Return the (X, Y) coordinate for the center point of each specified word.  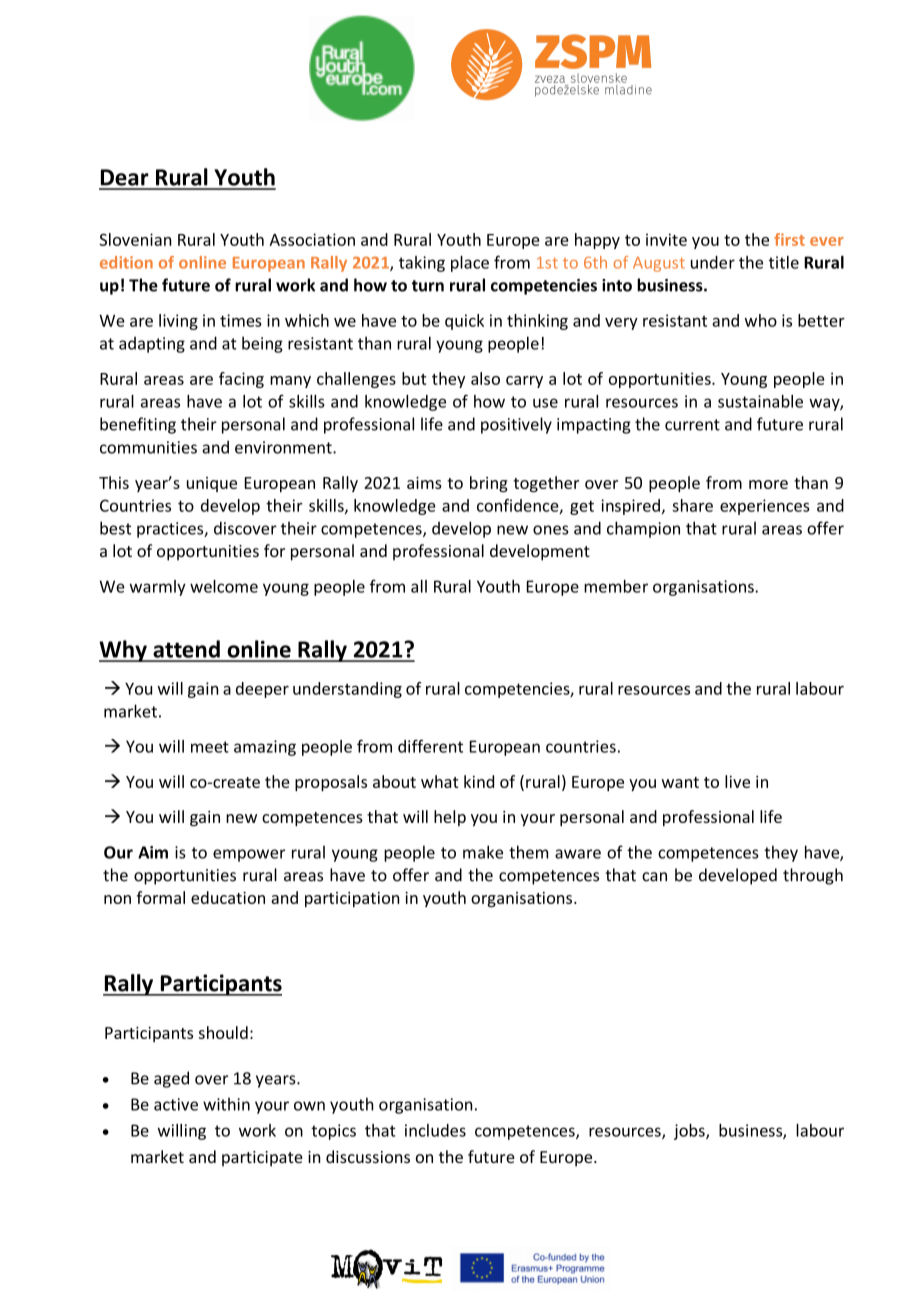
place (470, 264)
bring (489, 484)
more (768, 484)
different (430, 746)
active (176, 1104)
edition (126, 262)
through (813, 876)
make (483, 852)
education (228, 897)
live (737, 781)
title (784, 262)
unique (212, 484)
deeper (262, 690)
